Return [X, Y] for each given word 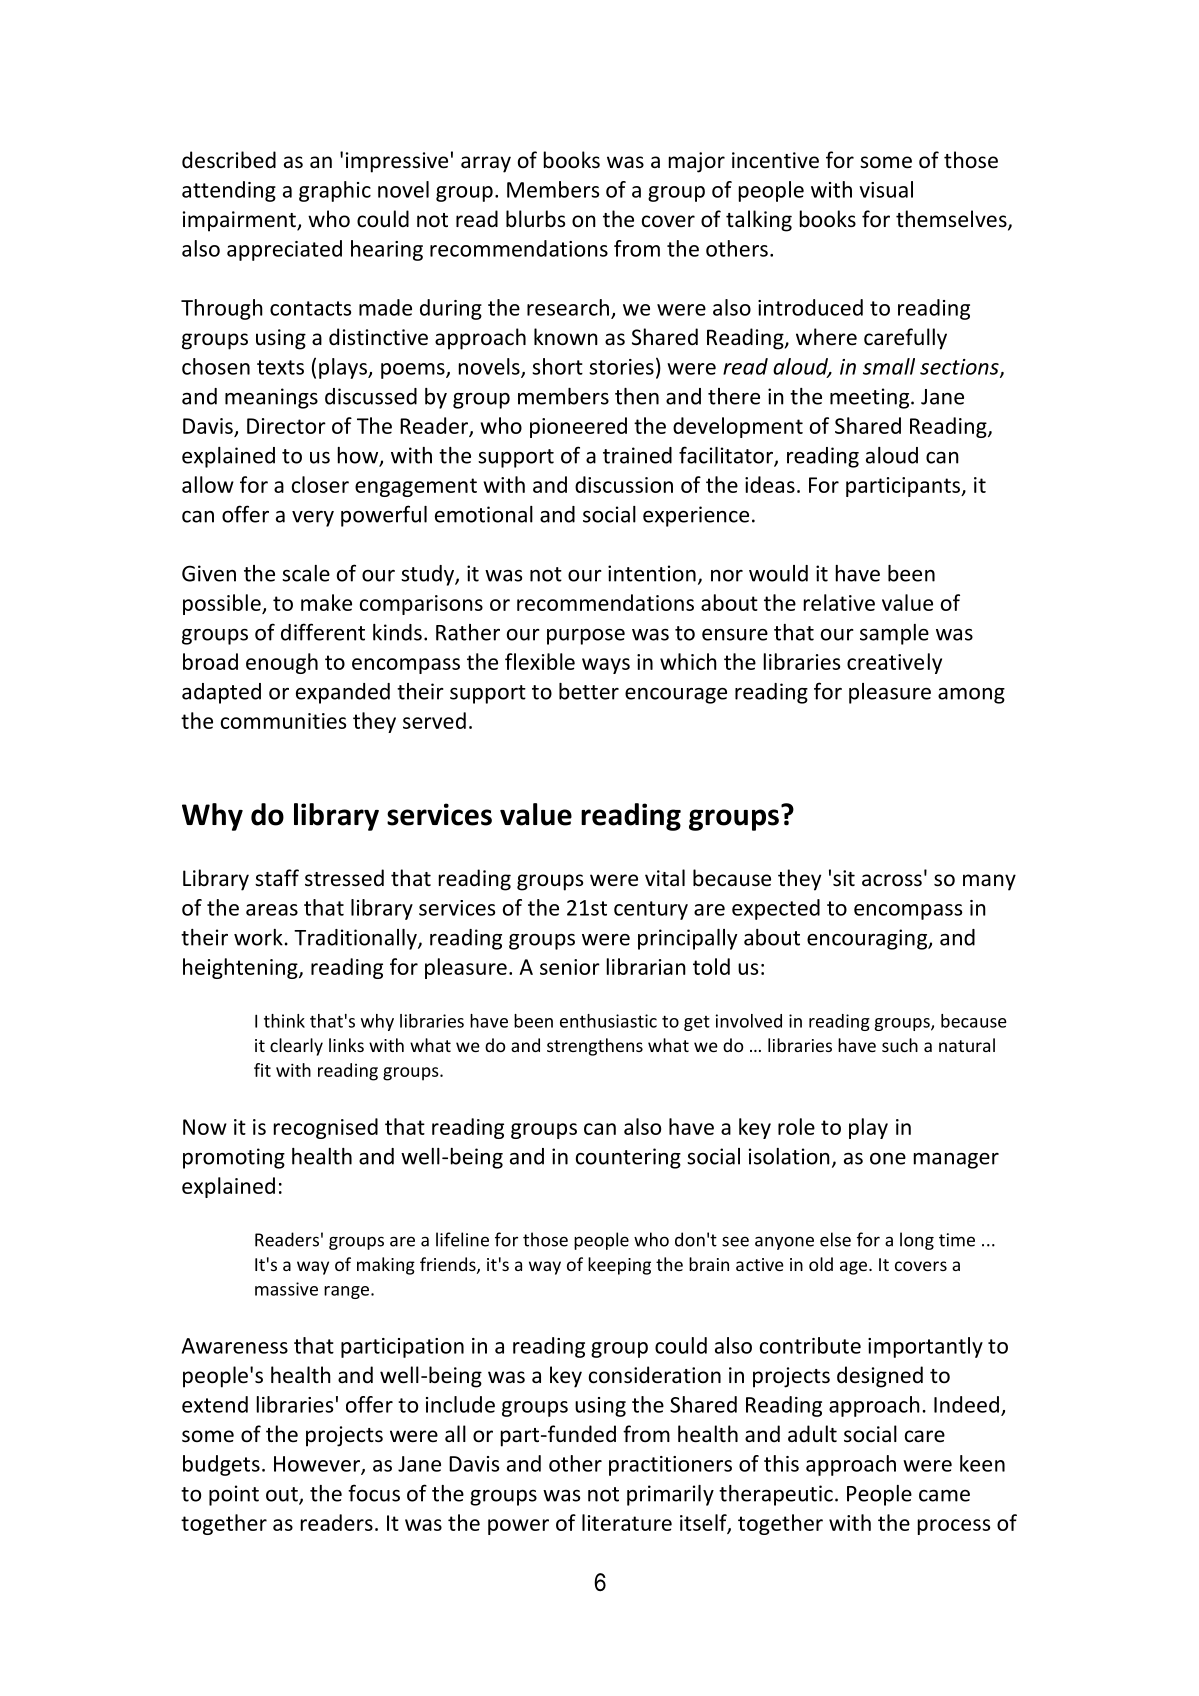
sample [894, 634]
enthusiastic [608, 1021]
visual [886, 189]
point [234, 1495]
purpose [586, 637]
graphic [335, 191]
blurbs [535, 219]
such [900, 1045]
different [323, 632]
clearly [296, 1047]
